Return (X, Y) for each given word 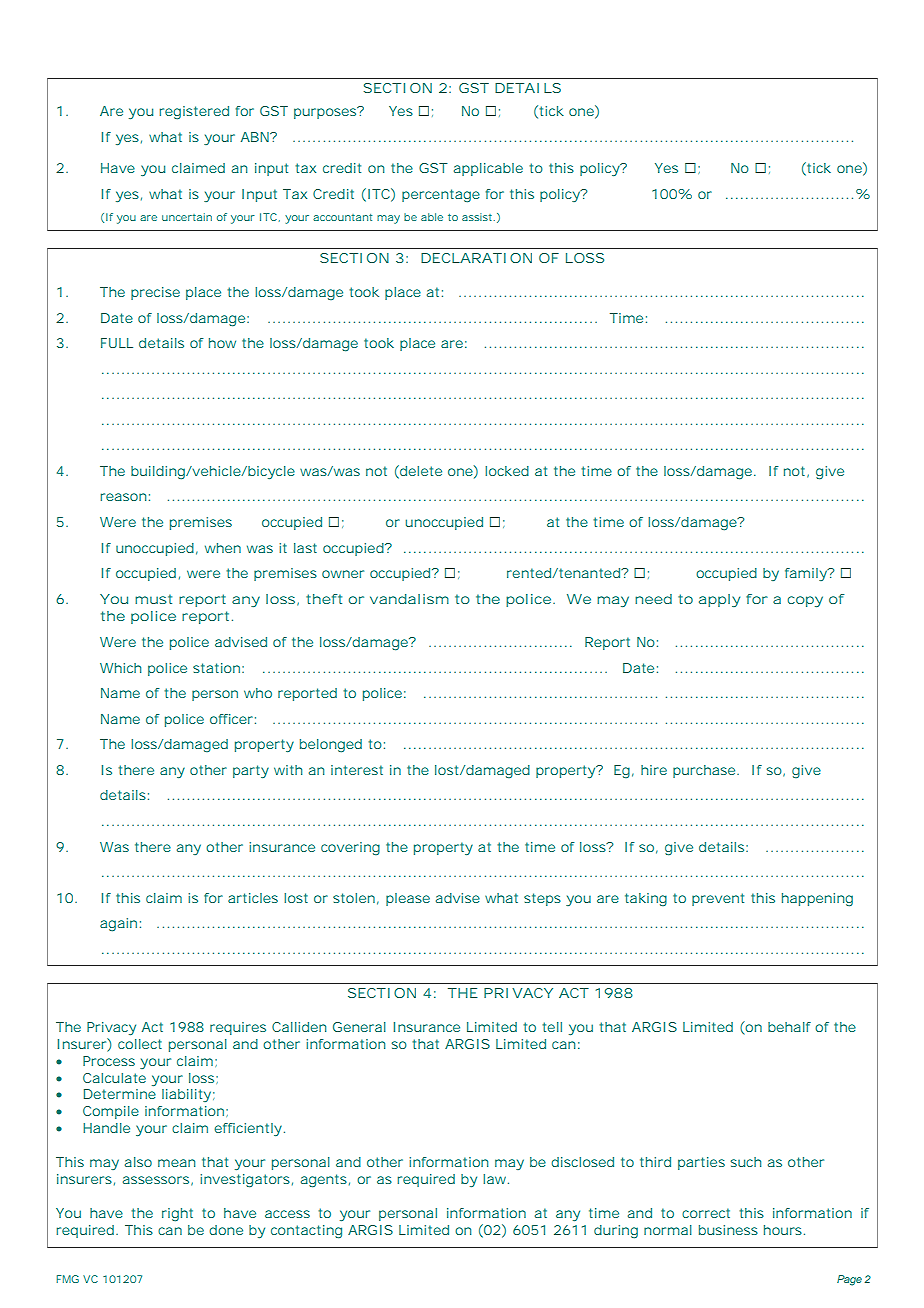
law (496, 1179)
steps (542, 899)
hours (783, 1230)
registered (194, 112)
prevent (718, 899)
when (223, 548)
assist (478, 217)
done (226, 1230)
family (807, 574)
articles (253, 898)
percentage (441, 195)
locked (507, 471)
